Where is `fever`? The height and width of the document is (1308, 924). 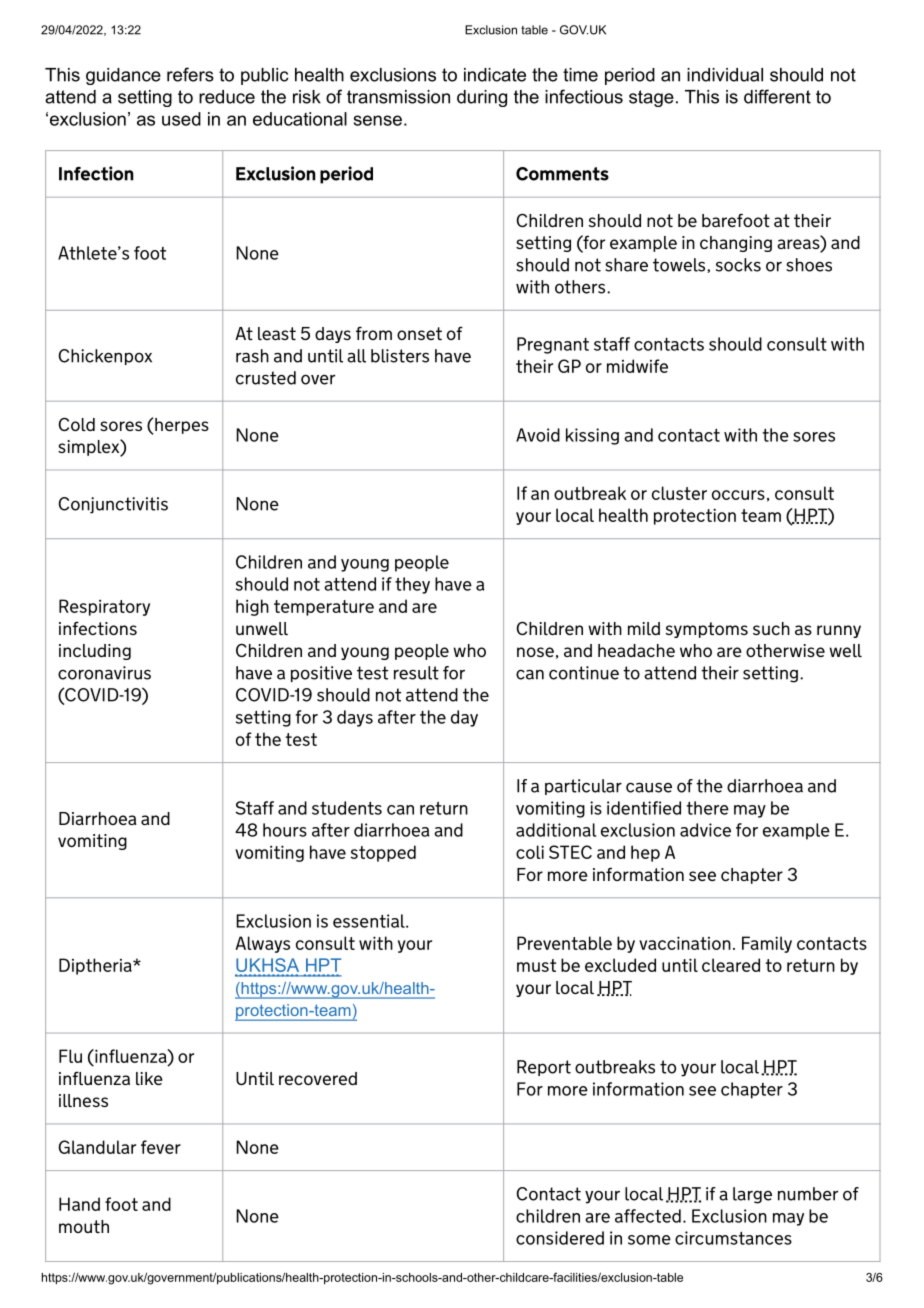
fever is located at coordinates (161, 1147).
